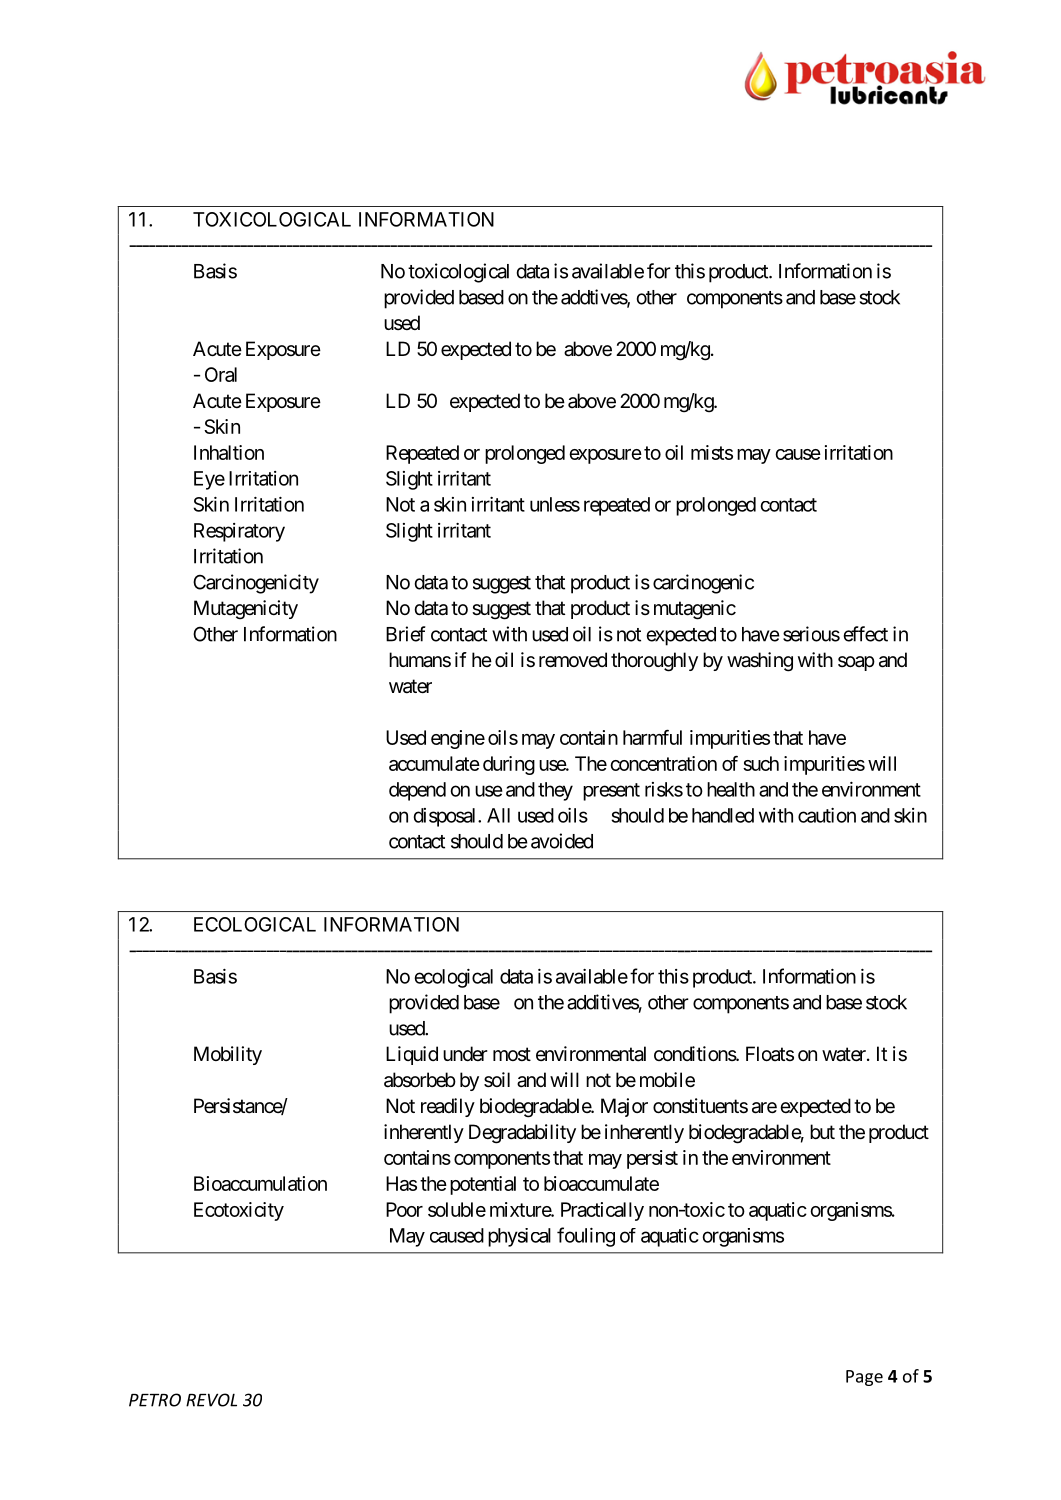 The image size is (1061, 1500). I want to click on Mobility, so click(228, 1055).
